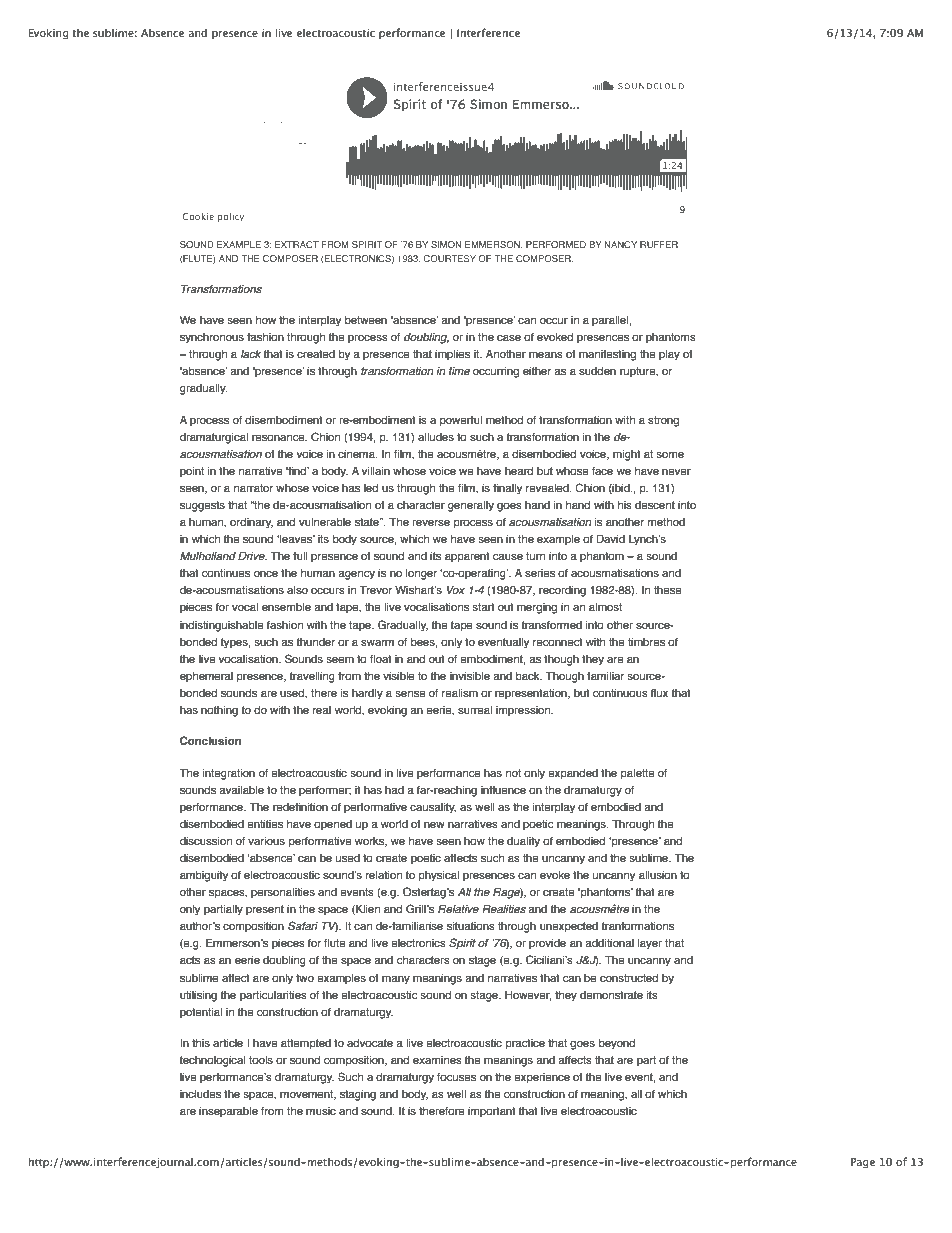 The height and width of the screenshot is (1233, 952). What do you see at coordinates (312, 677) in the screenshot?
I see `travelling` at bounding box center [312, 677].
